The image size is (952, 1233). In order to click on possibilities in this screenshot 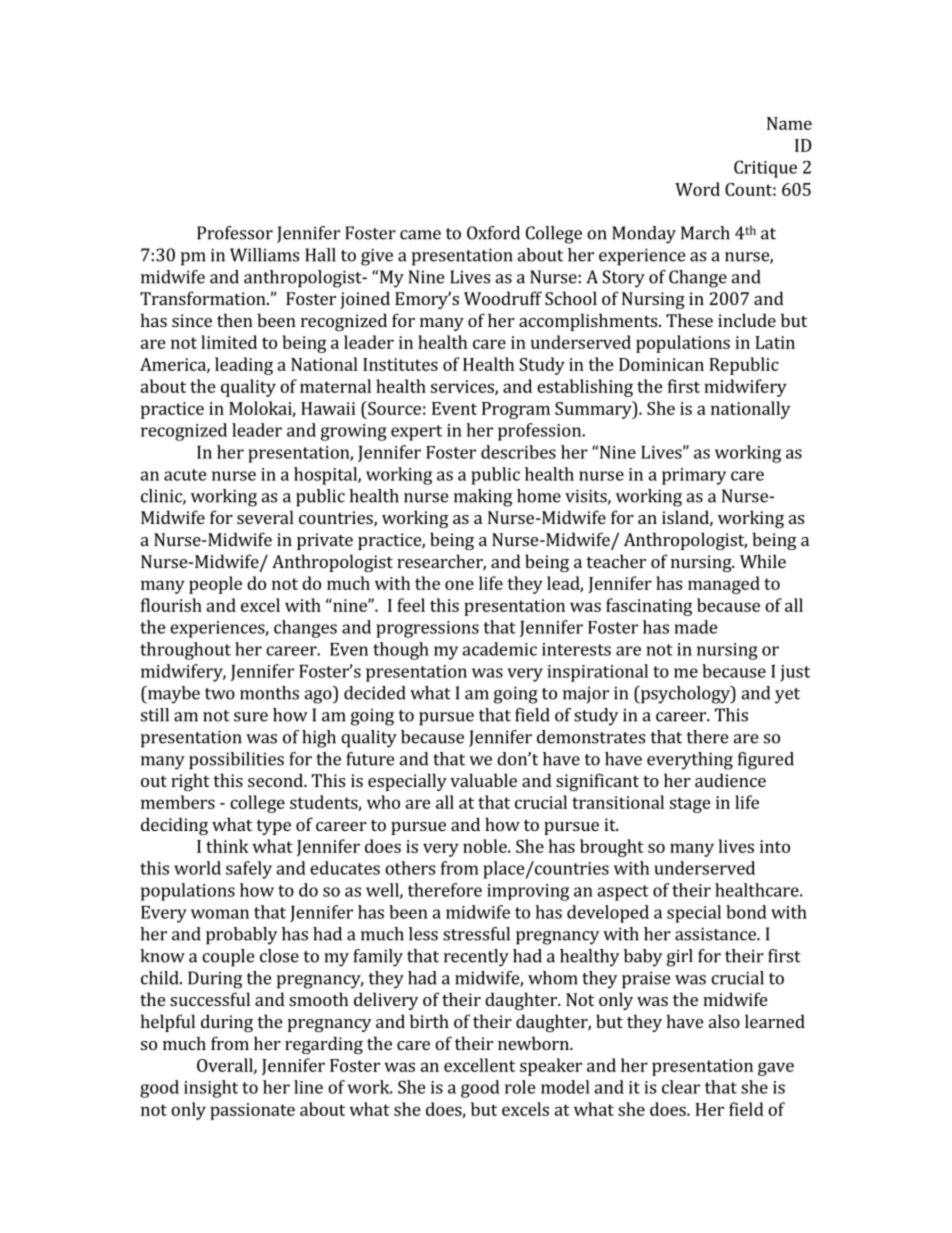, I will do `click(236, 761)`.
